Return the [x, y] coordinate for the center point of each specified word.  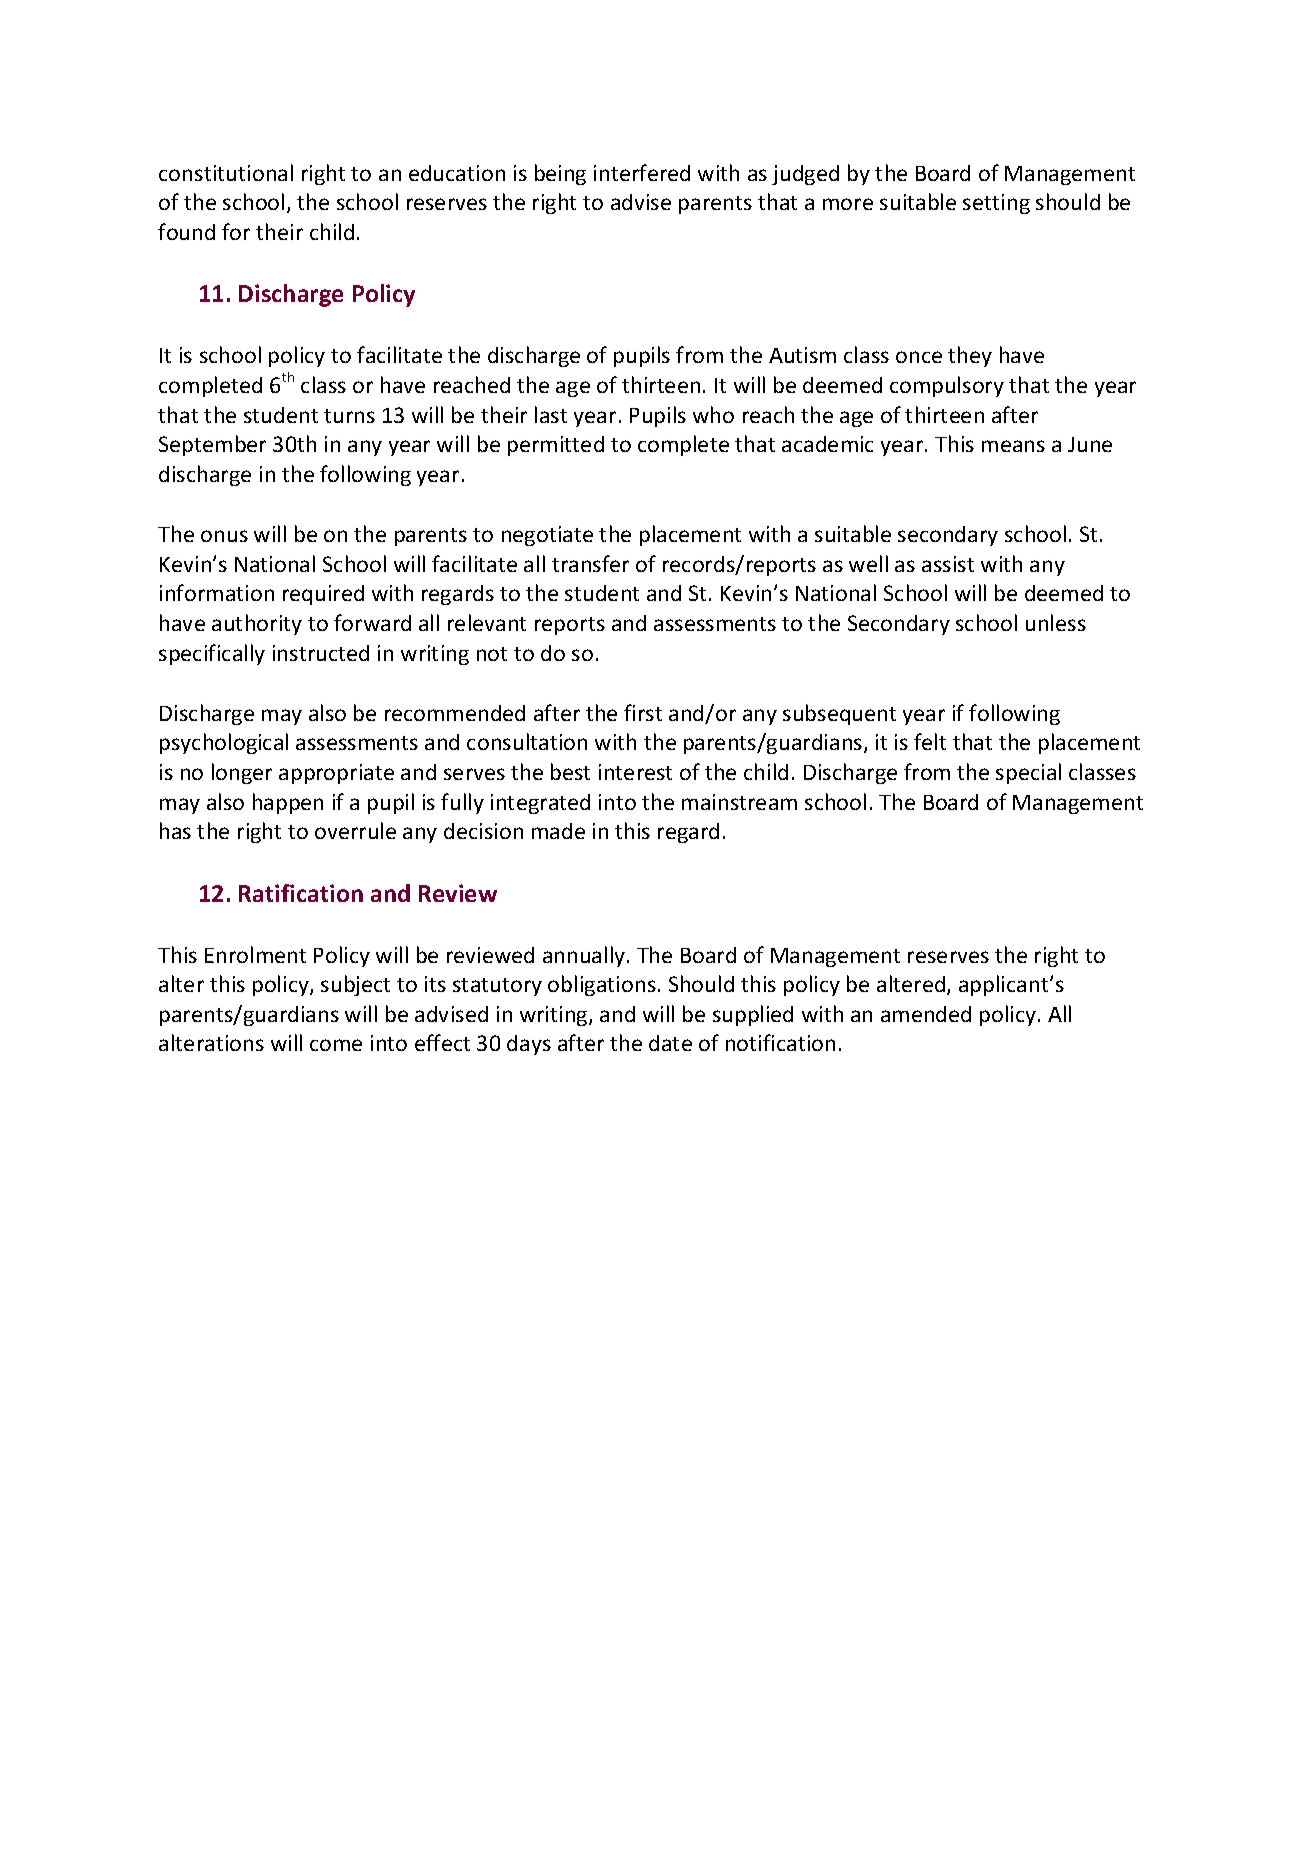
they [970, 356]
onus [224, 536]
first [643, 712]
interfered [642, 172]
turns [349, 416]
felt [930, 741]
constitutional [226, 172]
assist [948, 564]
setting [996, 204]
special [1028, 773]
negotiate [547, 536]
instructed [321, 653]
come [336, 1045]
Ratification [301, 893]
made [558, 831]
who [713, 414]
